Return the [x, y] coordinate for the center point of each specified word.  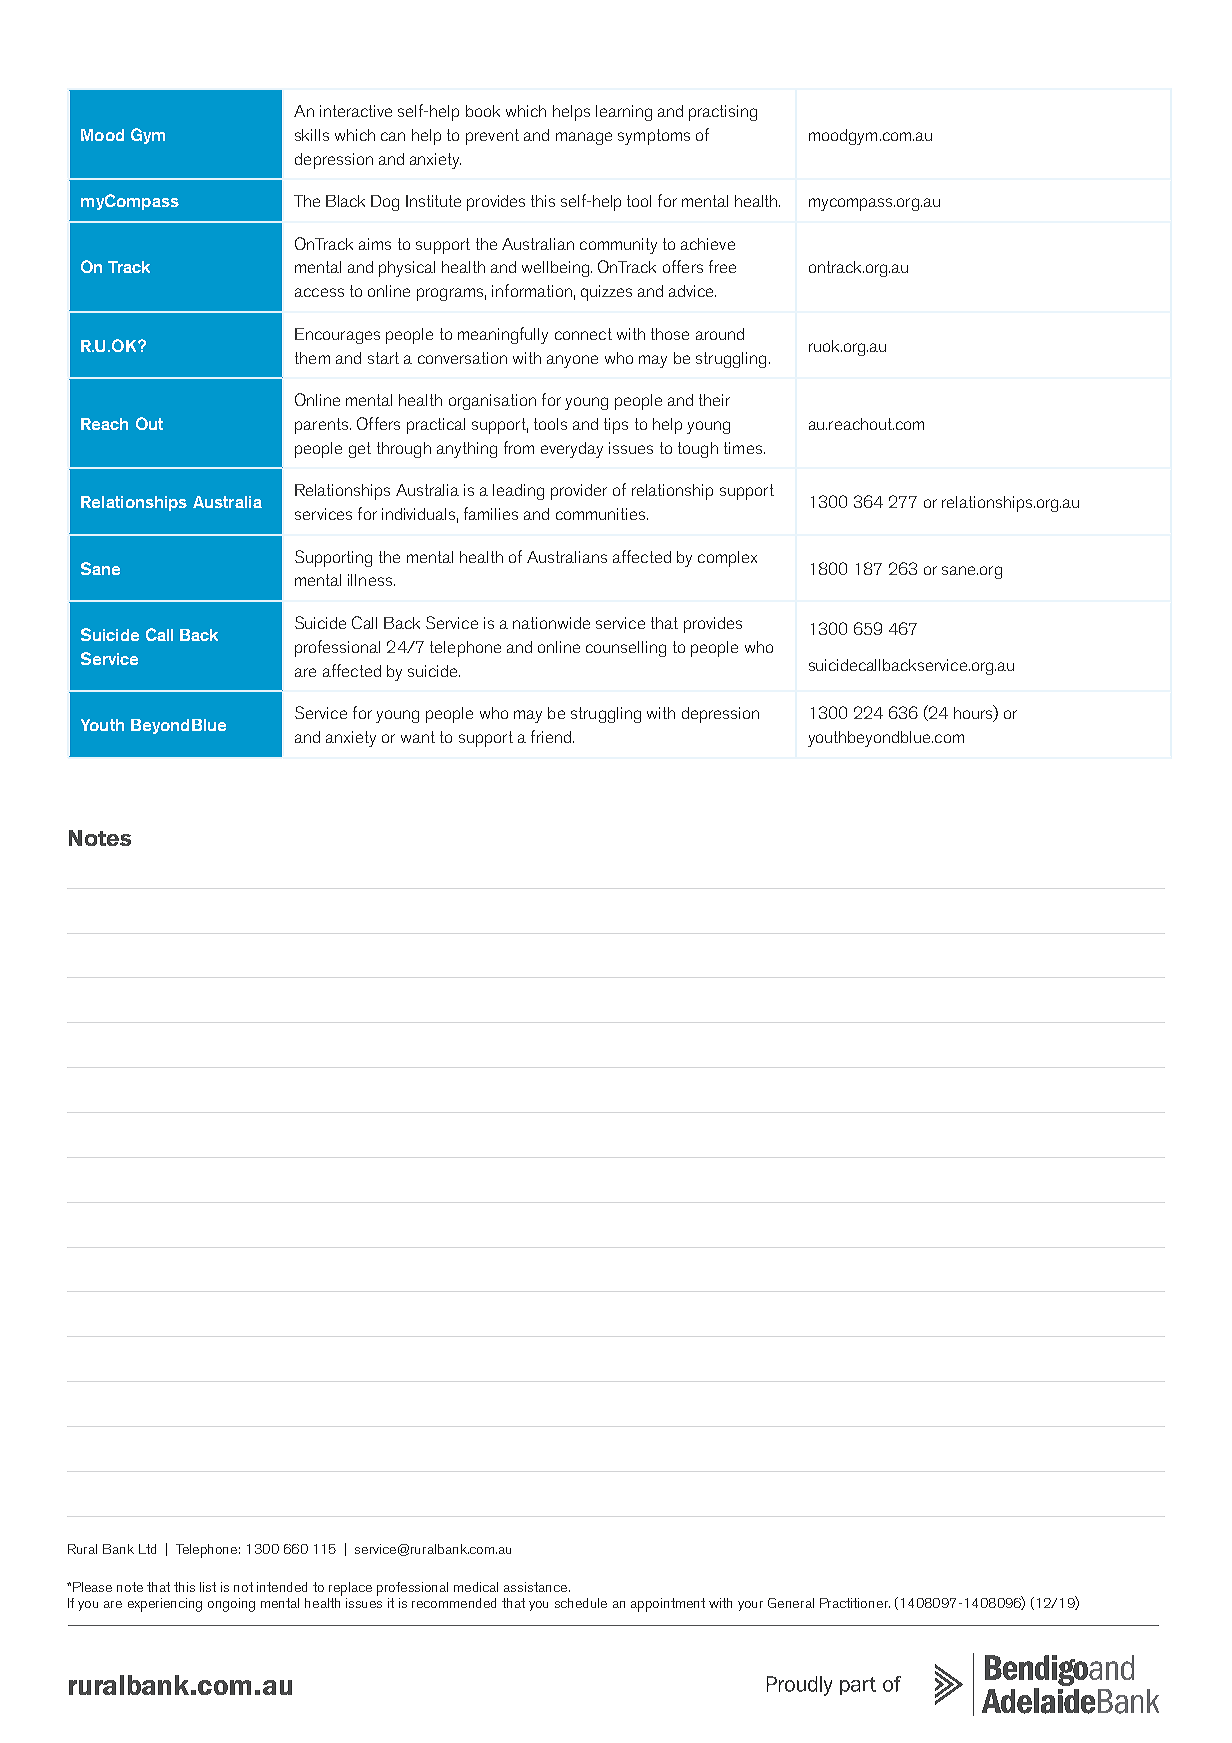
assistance [537, 1587]
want [418, 737]
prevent [492, 137]
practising [723, 113]
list [208, 1587]
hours [974, 713]
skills [312, 135]
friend [551, 736]
